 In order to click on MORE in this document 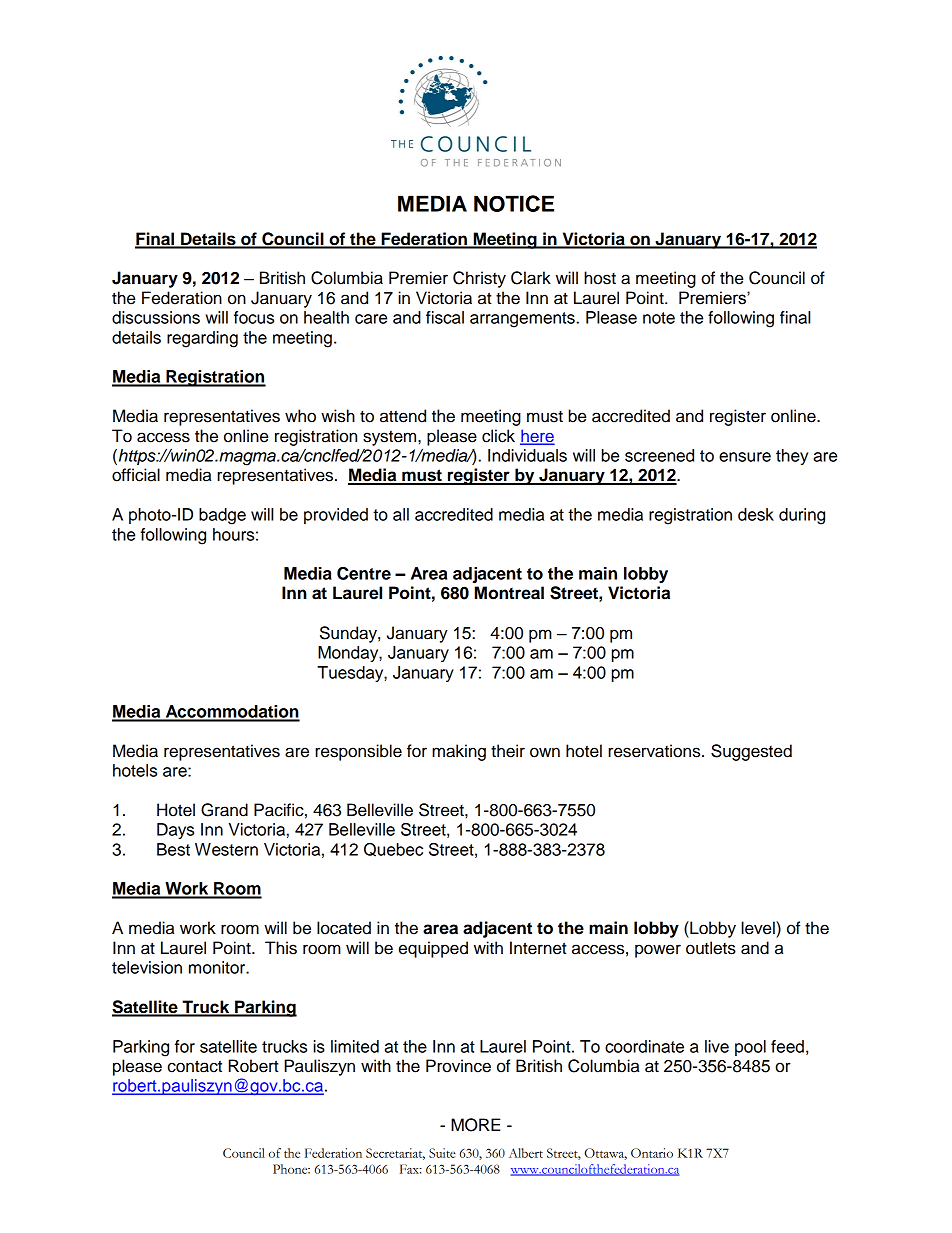, I will do `click(476, 1125)`.
